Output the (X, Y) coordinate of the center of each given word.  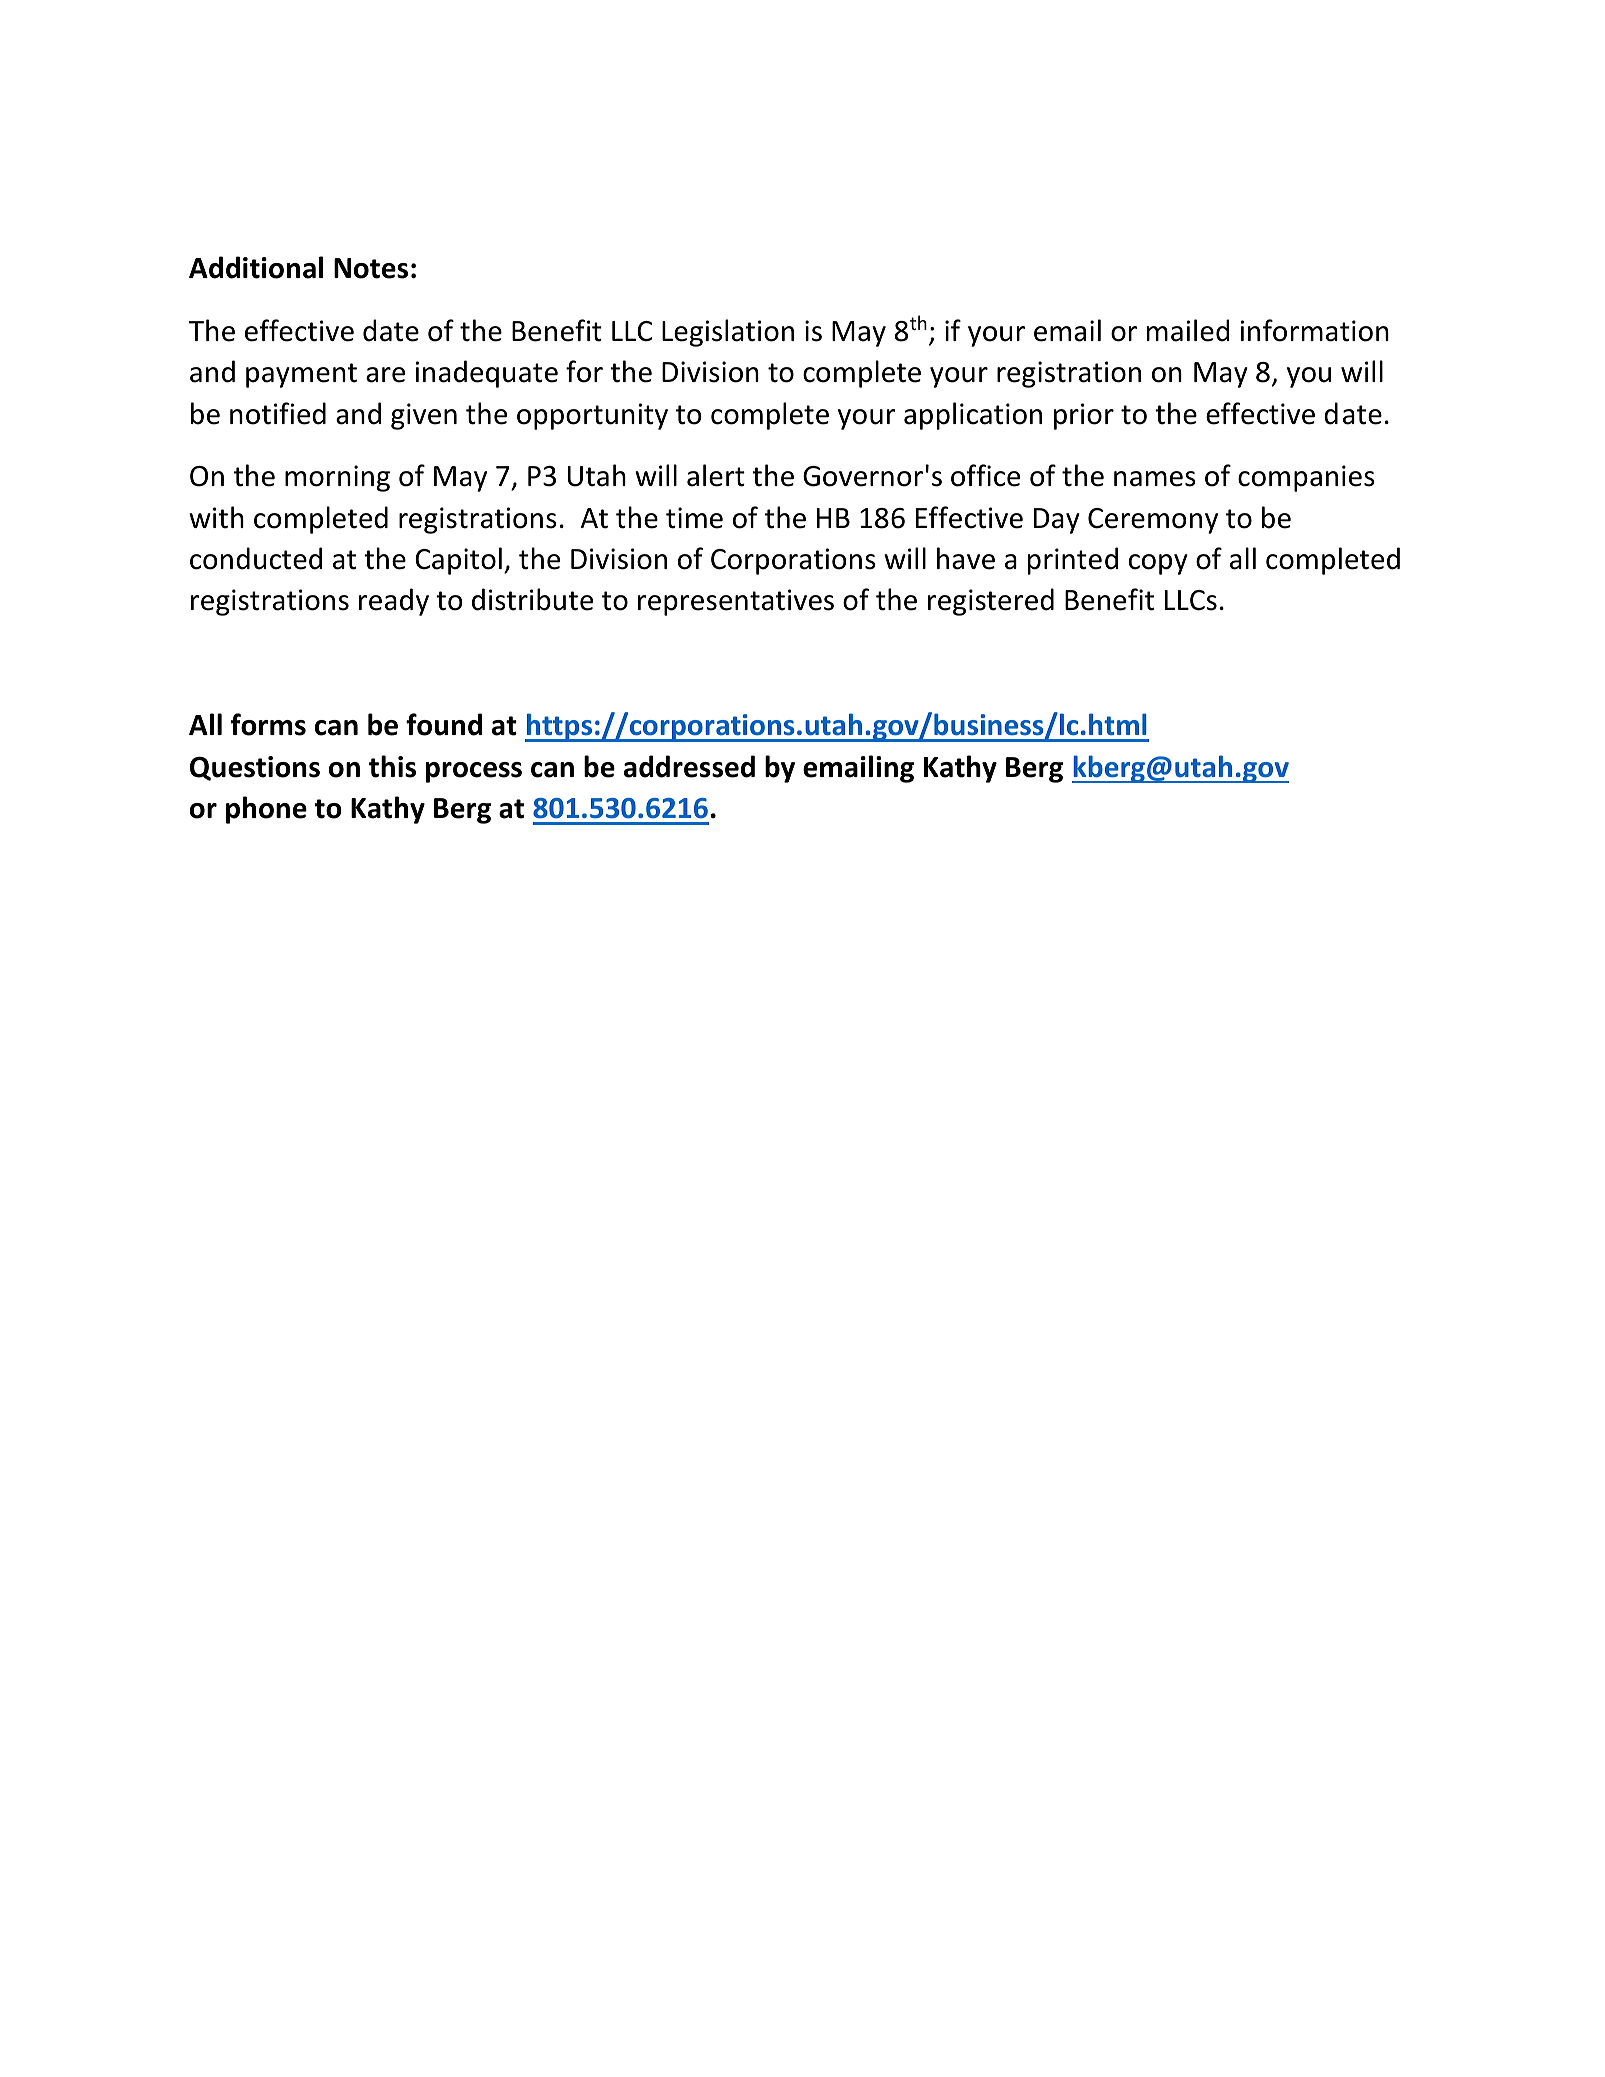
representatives (736, 602)
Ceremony (1153, 521)
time (694, 518)
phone (266, 810)
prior (1084, 416)
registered (991, 602)
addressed (689, 766)
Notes (371, 268)
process (474, 772)
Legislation (728, 333)
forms (268, 724)
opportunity (592, 416)
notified (278, 413)
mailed (1188, 330)
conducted (256, 558)
